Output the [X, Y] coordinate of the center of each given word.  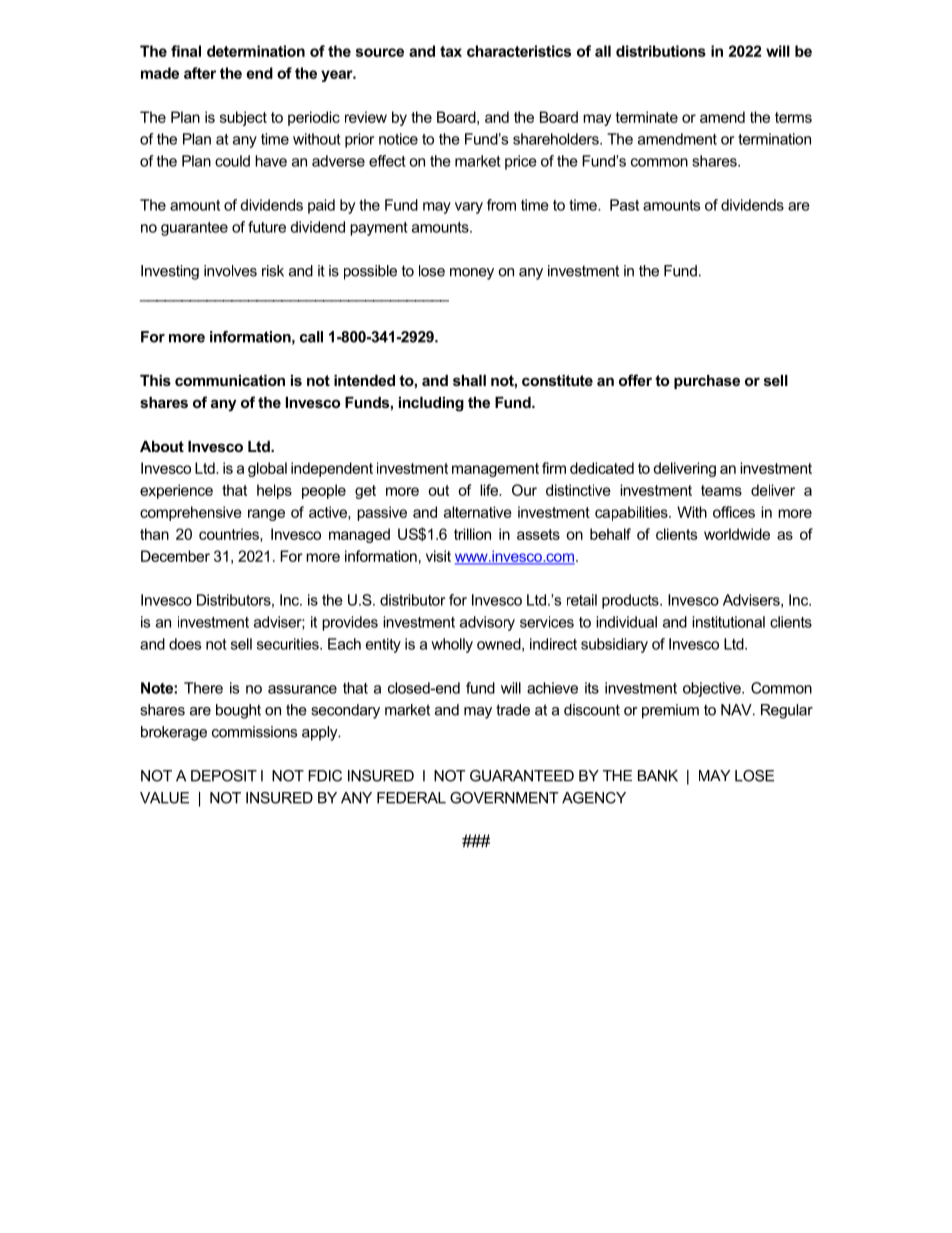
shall [469, 380]
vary [469, 208]
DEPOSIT [224, 776]
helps [274, 491]
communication [230, 380]
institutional [728, 622]
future [267, 227]
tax [451, 51]
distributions [661, 51]
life [490, 490]
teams [721, 490]
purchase [707, 382]
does [185, 644]
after [200, 73]
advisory [487, 623]
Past [624, 205]
